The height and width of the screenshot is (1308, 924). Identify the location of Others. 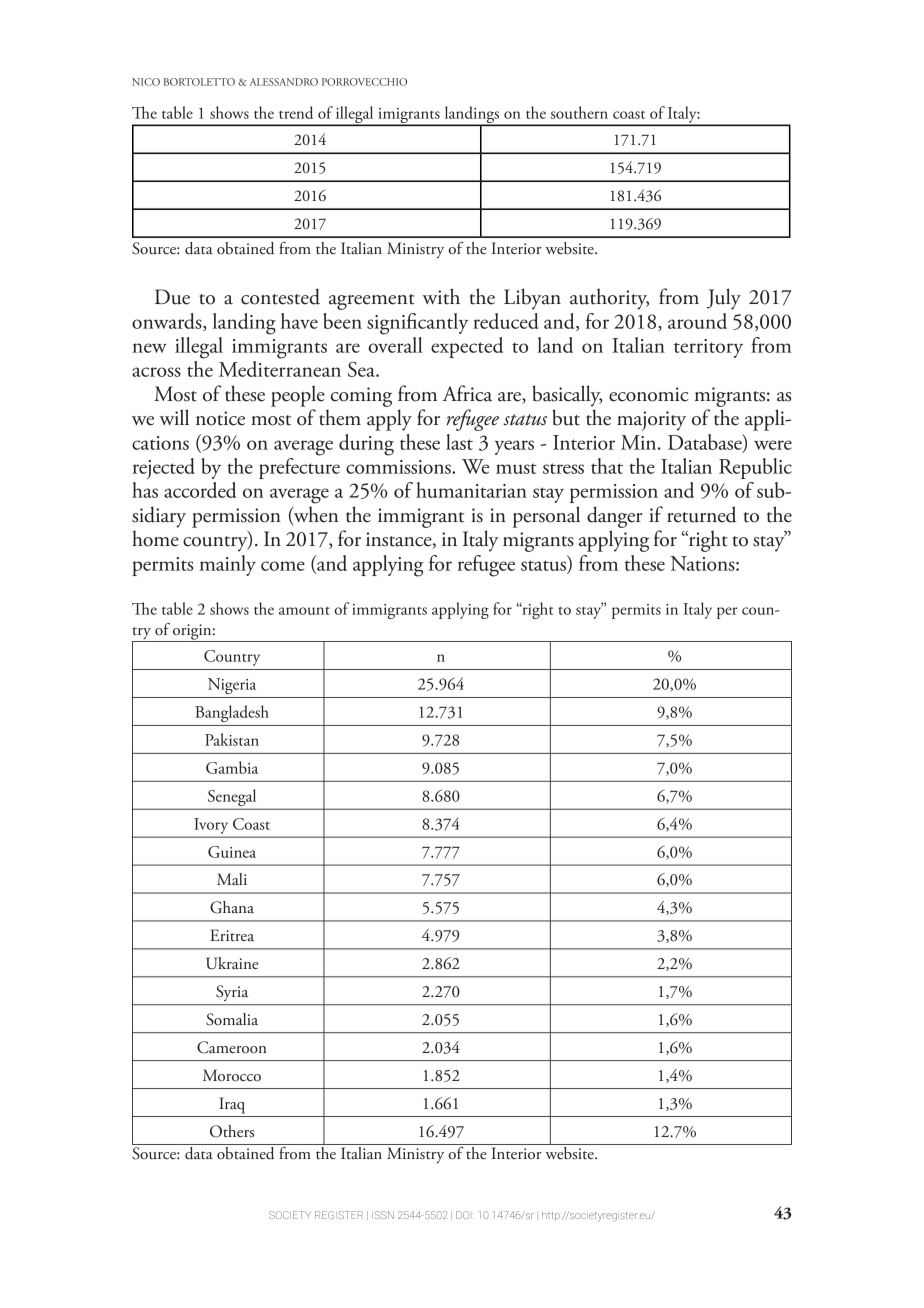
(232, 1131).
